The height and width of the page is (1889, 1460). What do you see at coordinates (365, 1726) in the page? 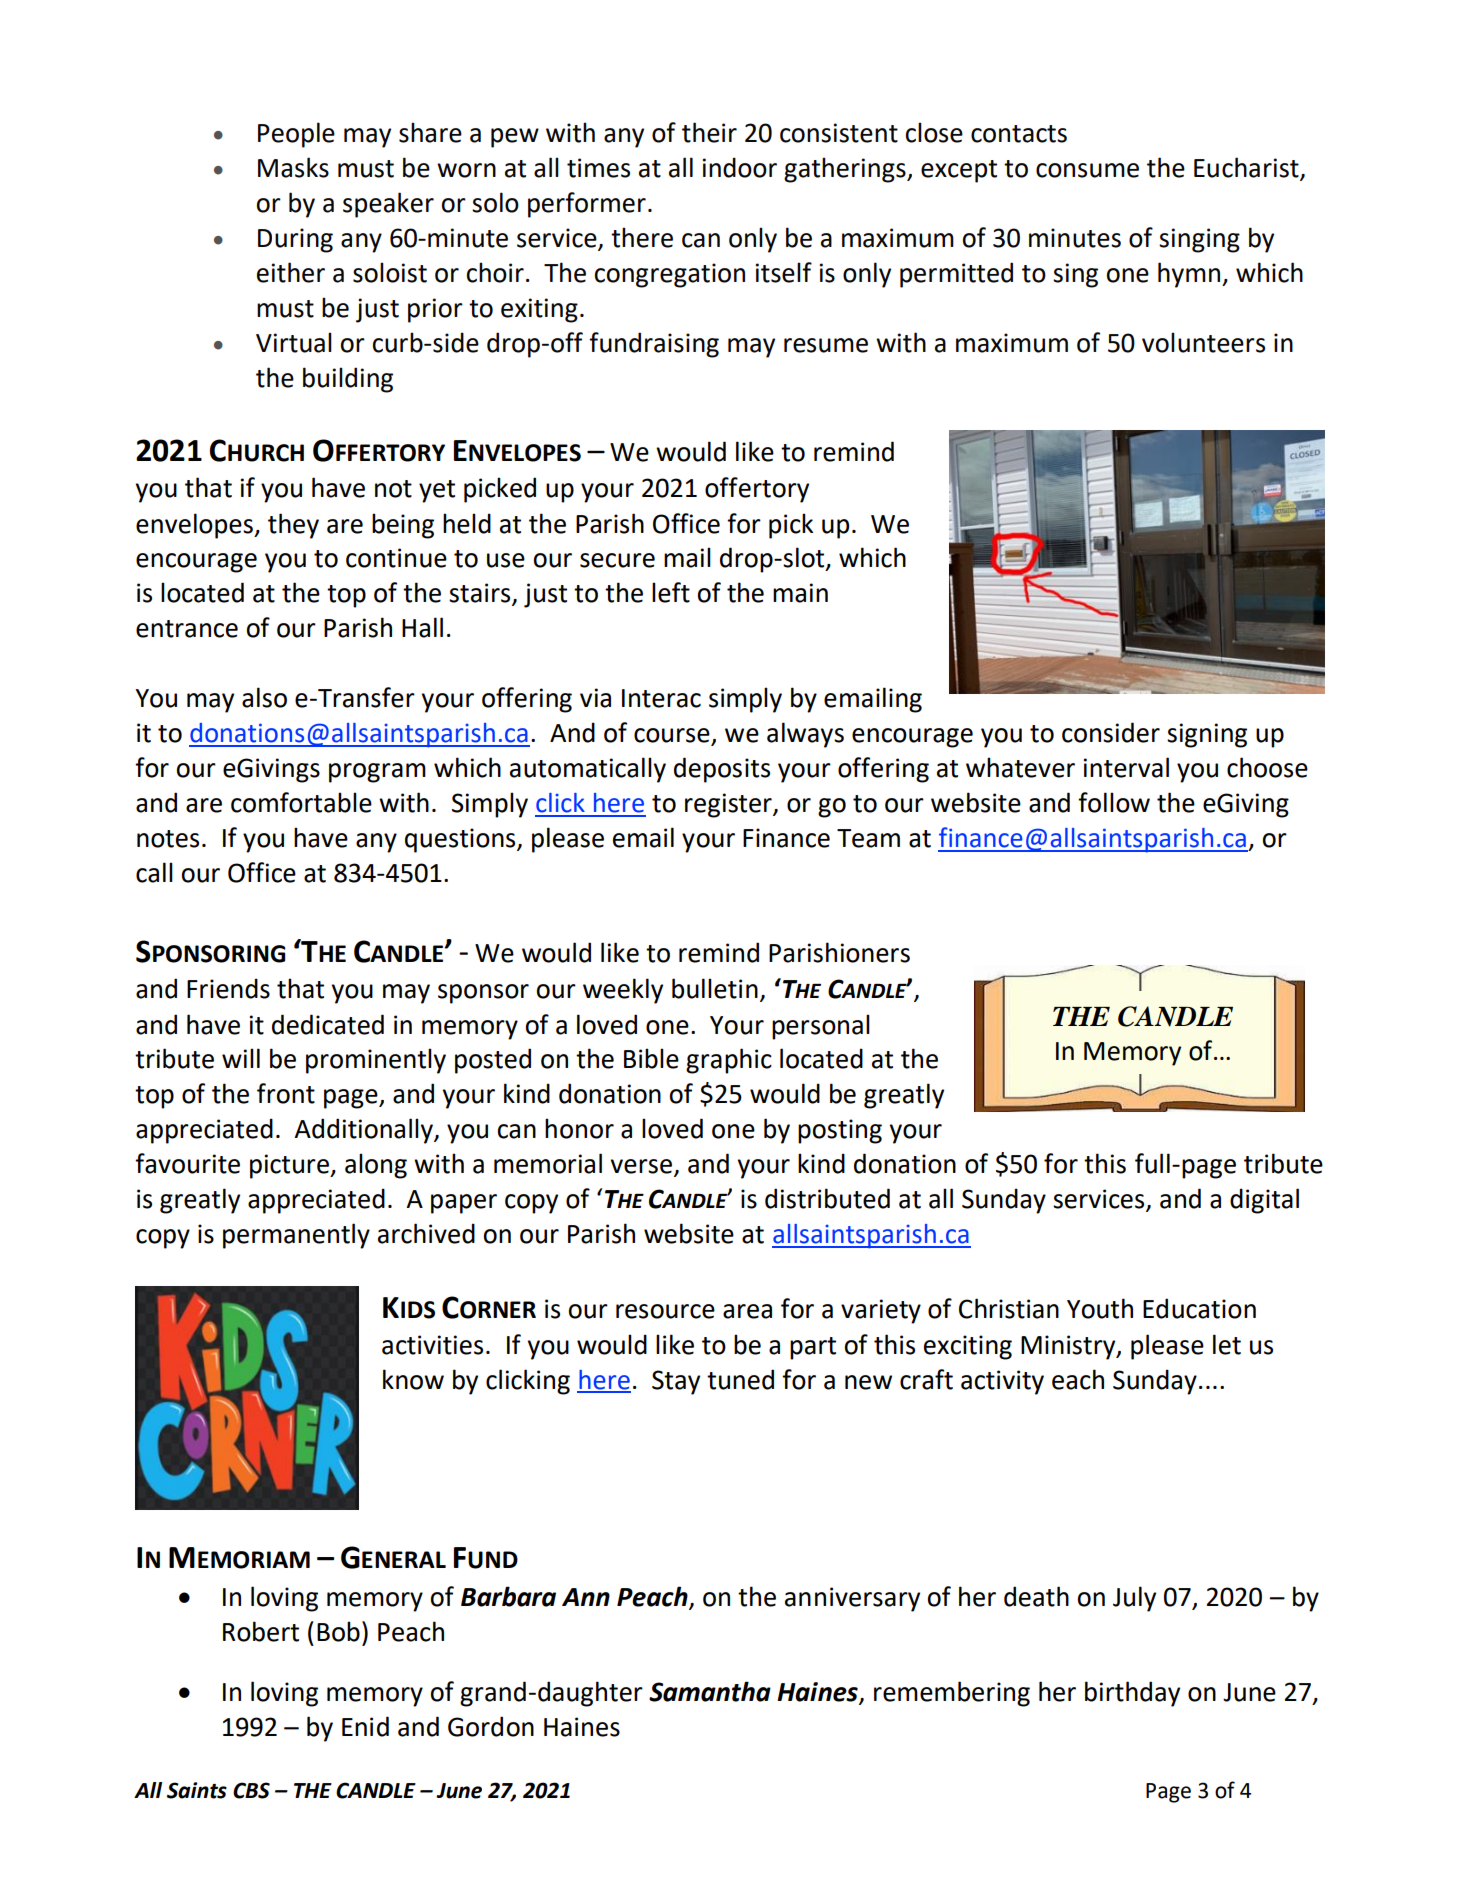
I see `Enid` at bounding box center [365, 1726].
